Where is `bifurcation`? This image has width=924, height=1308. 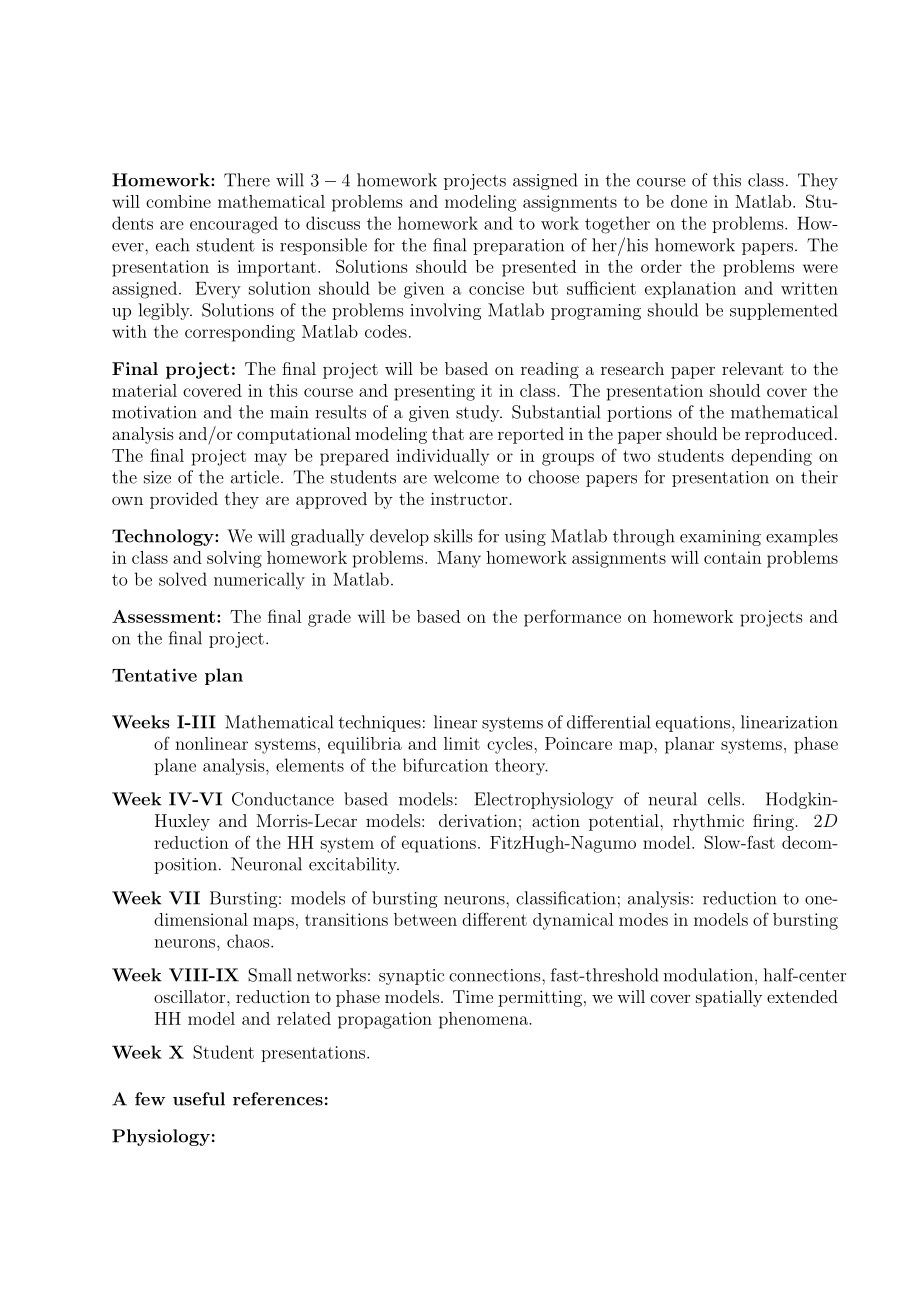
bifurcation is located at coordinates (445, 765).
